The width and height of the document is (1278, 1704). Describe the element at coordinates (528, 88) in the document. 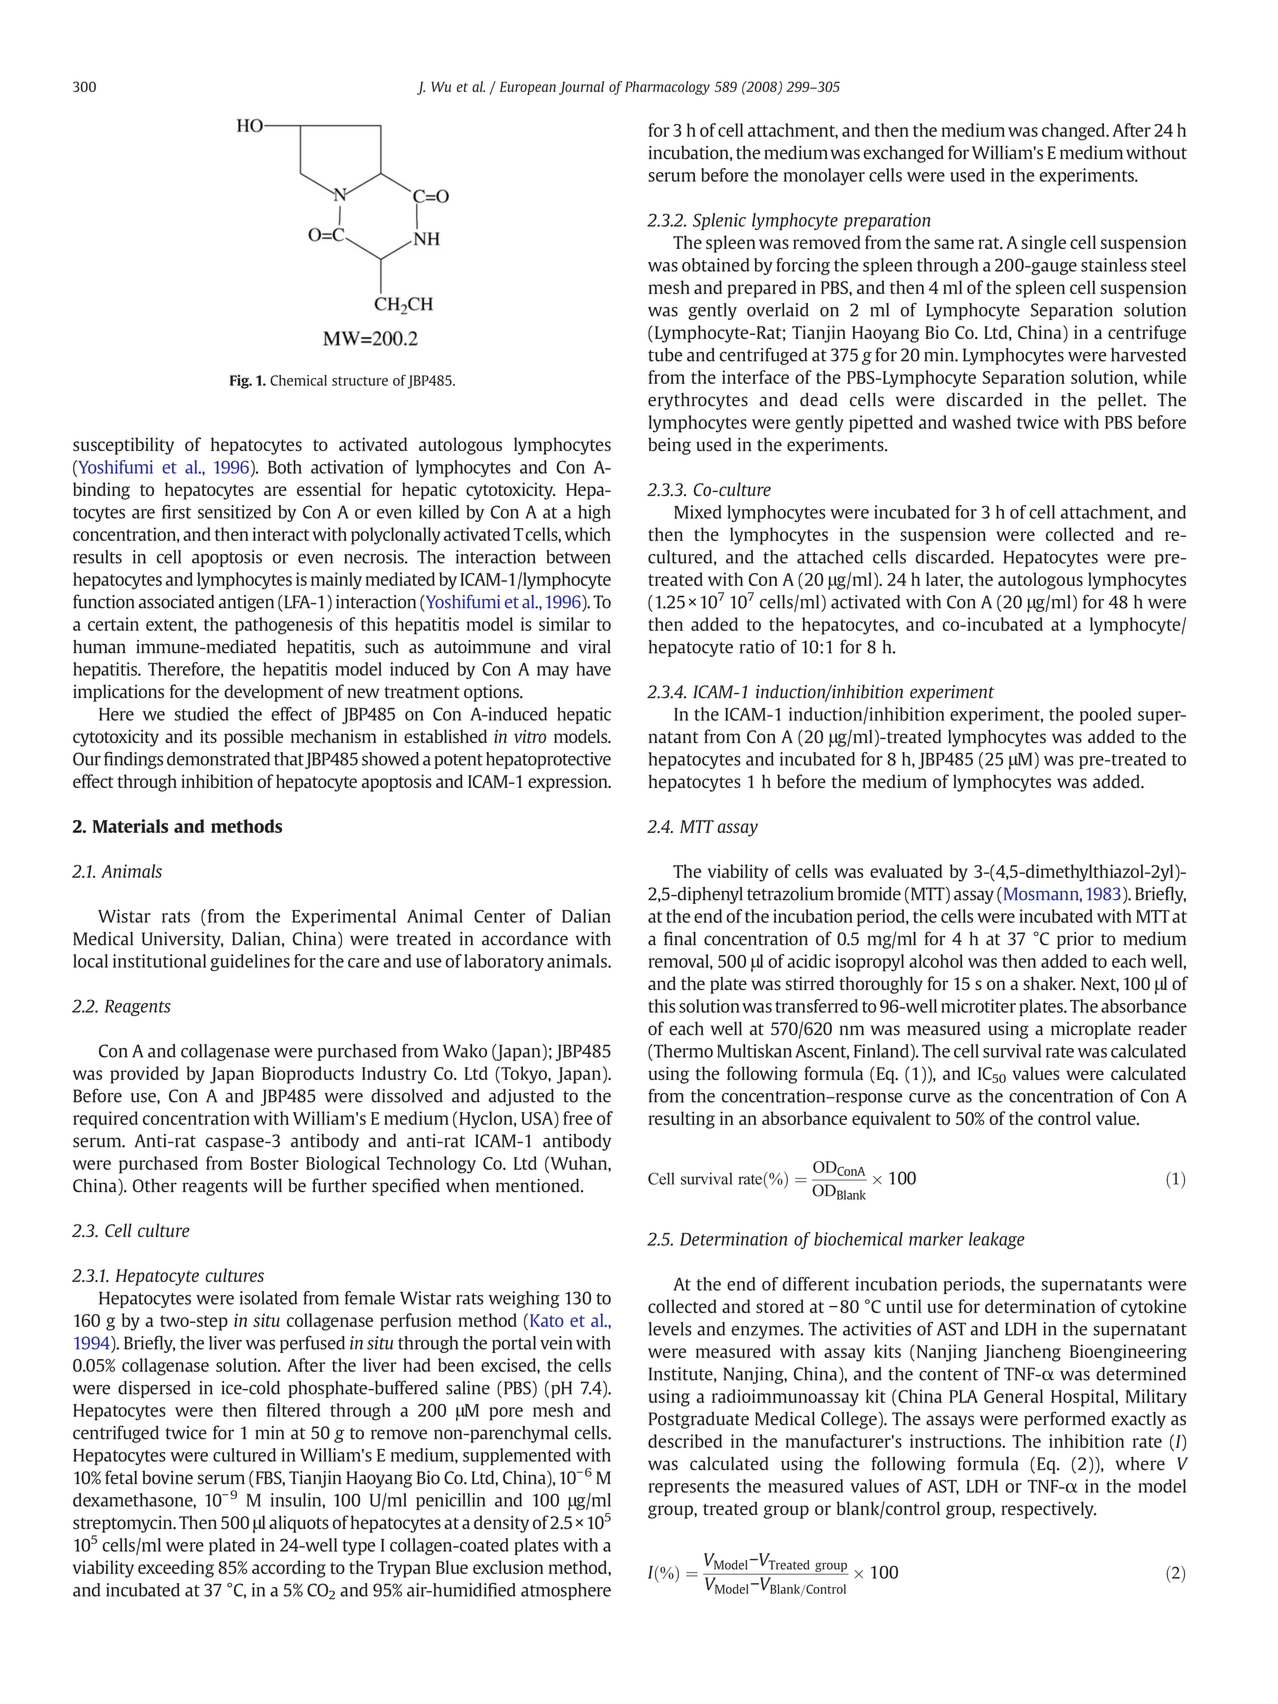

I see `European` at that location.
